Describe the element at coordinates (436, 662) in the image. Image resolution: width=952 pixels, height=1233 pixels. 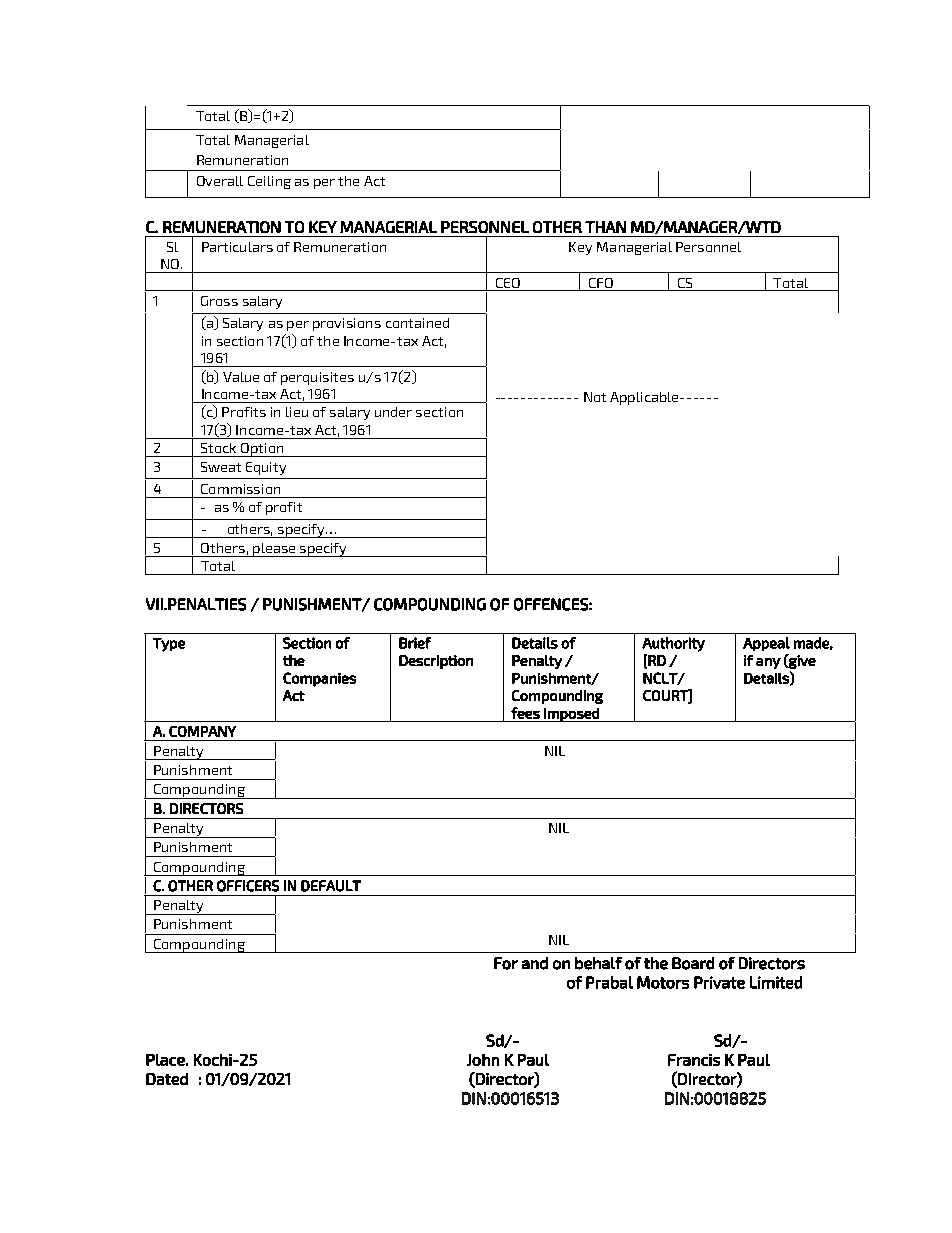
I see `Description` at that location.
